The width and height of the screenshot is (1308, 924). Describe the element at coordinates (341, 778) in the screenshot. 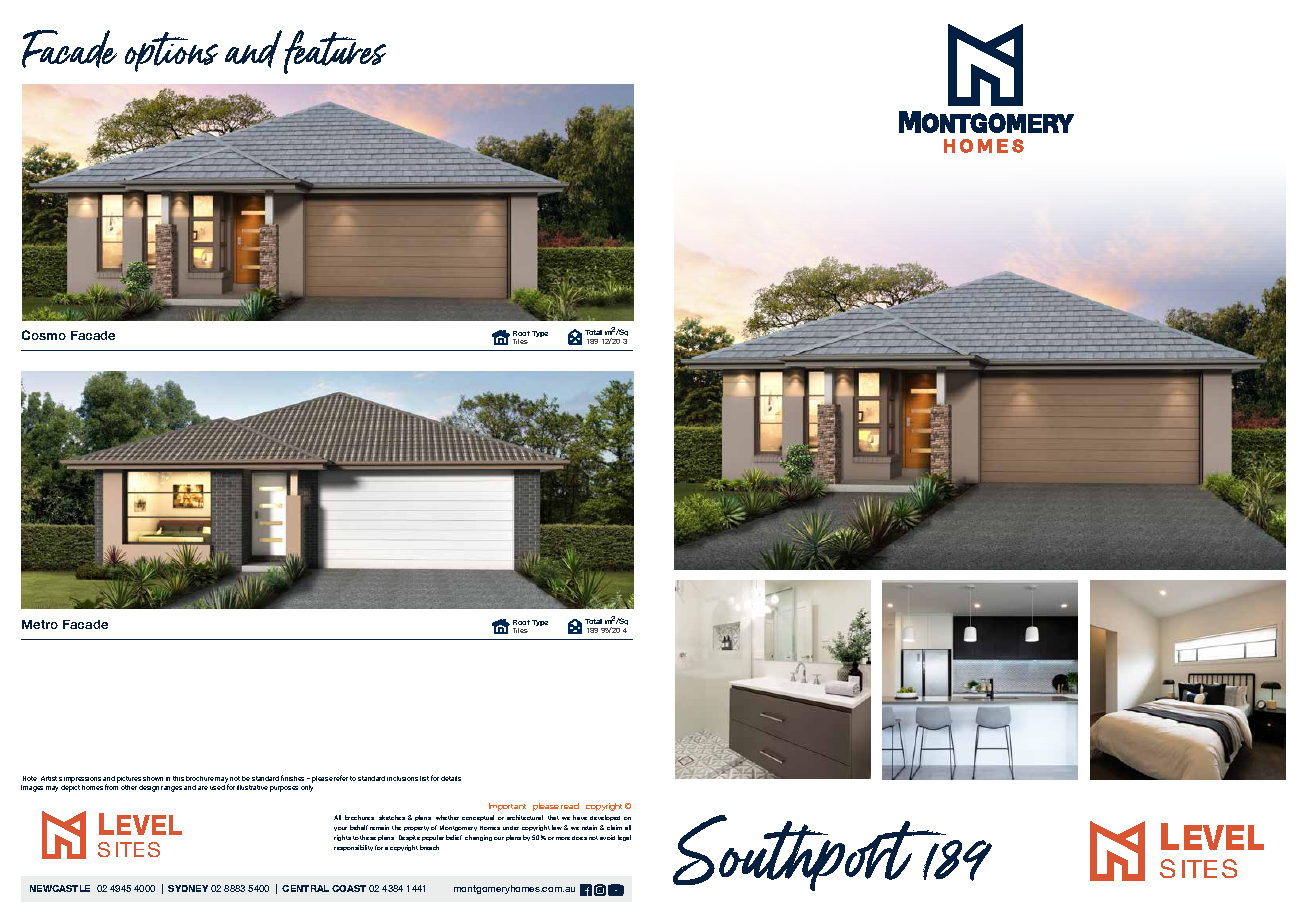

I see `refer` at that location.
